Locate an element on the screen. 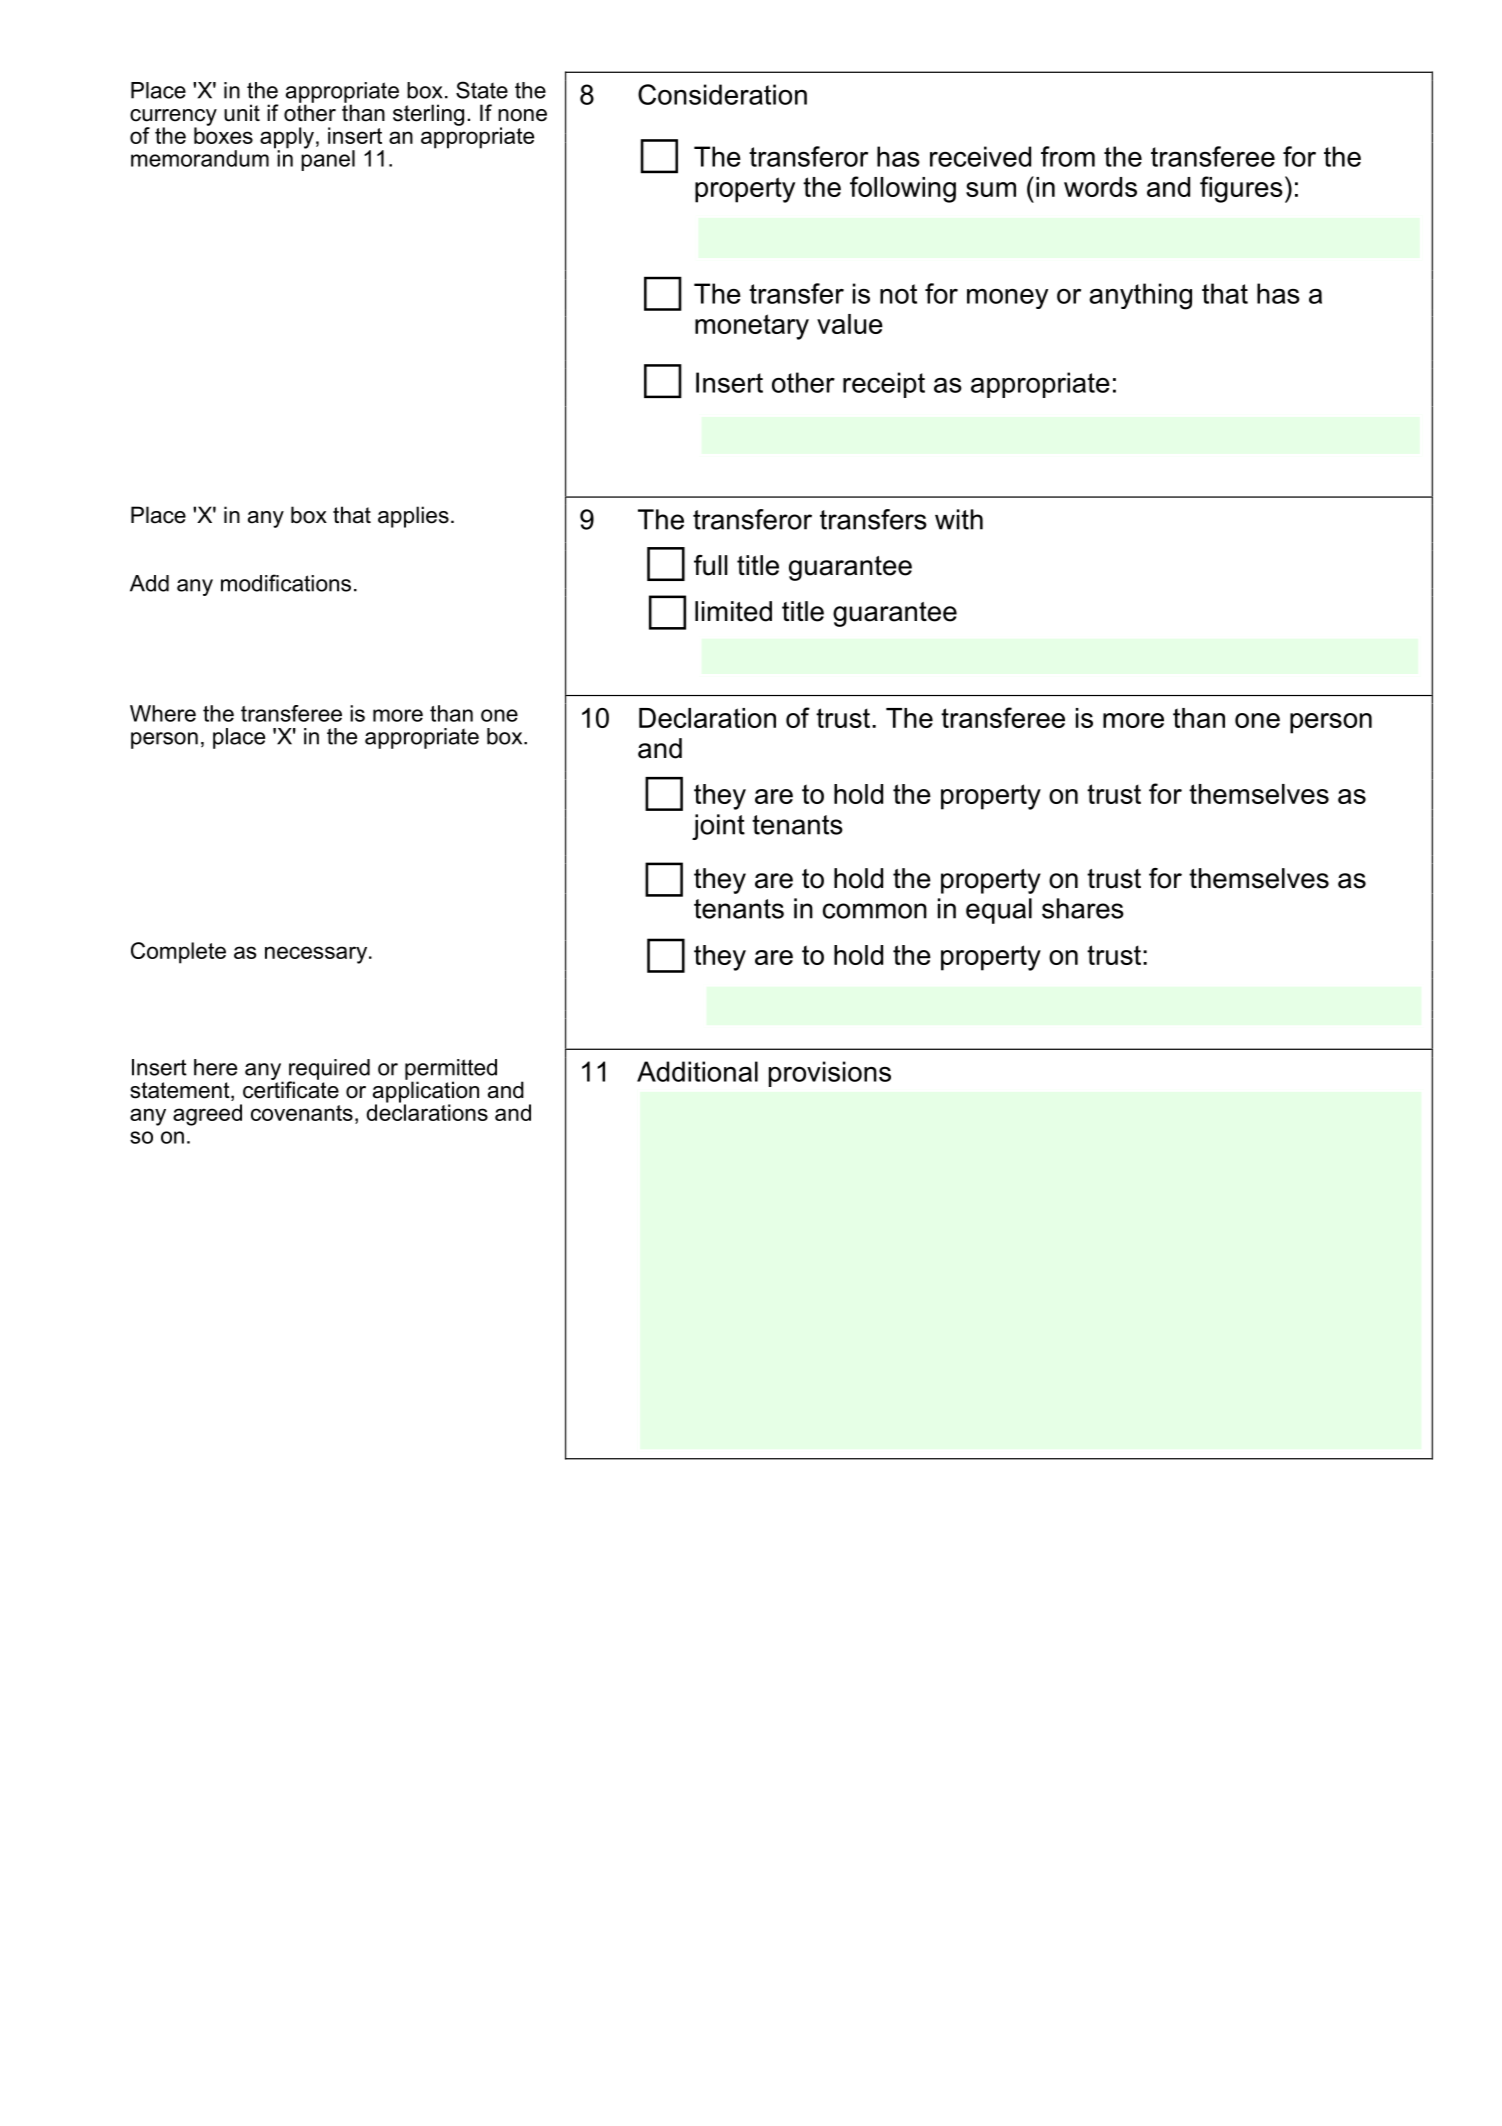 This screenshot has height=2126, width=1502. certificate is located at coordinates (291, 1089).
